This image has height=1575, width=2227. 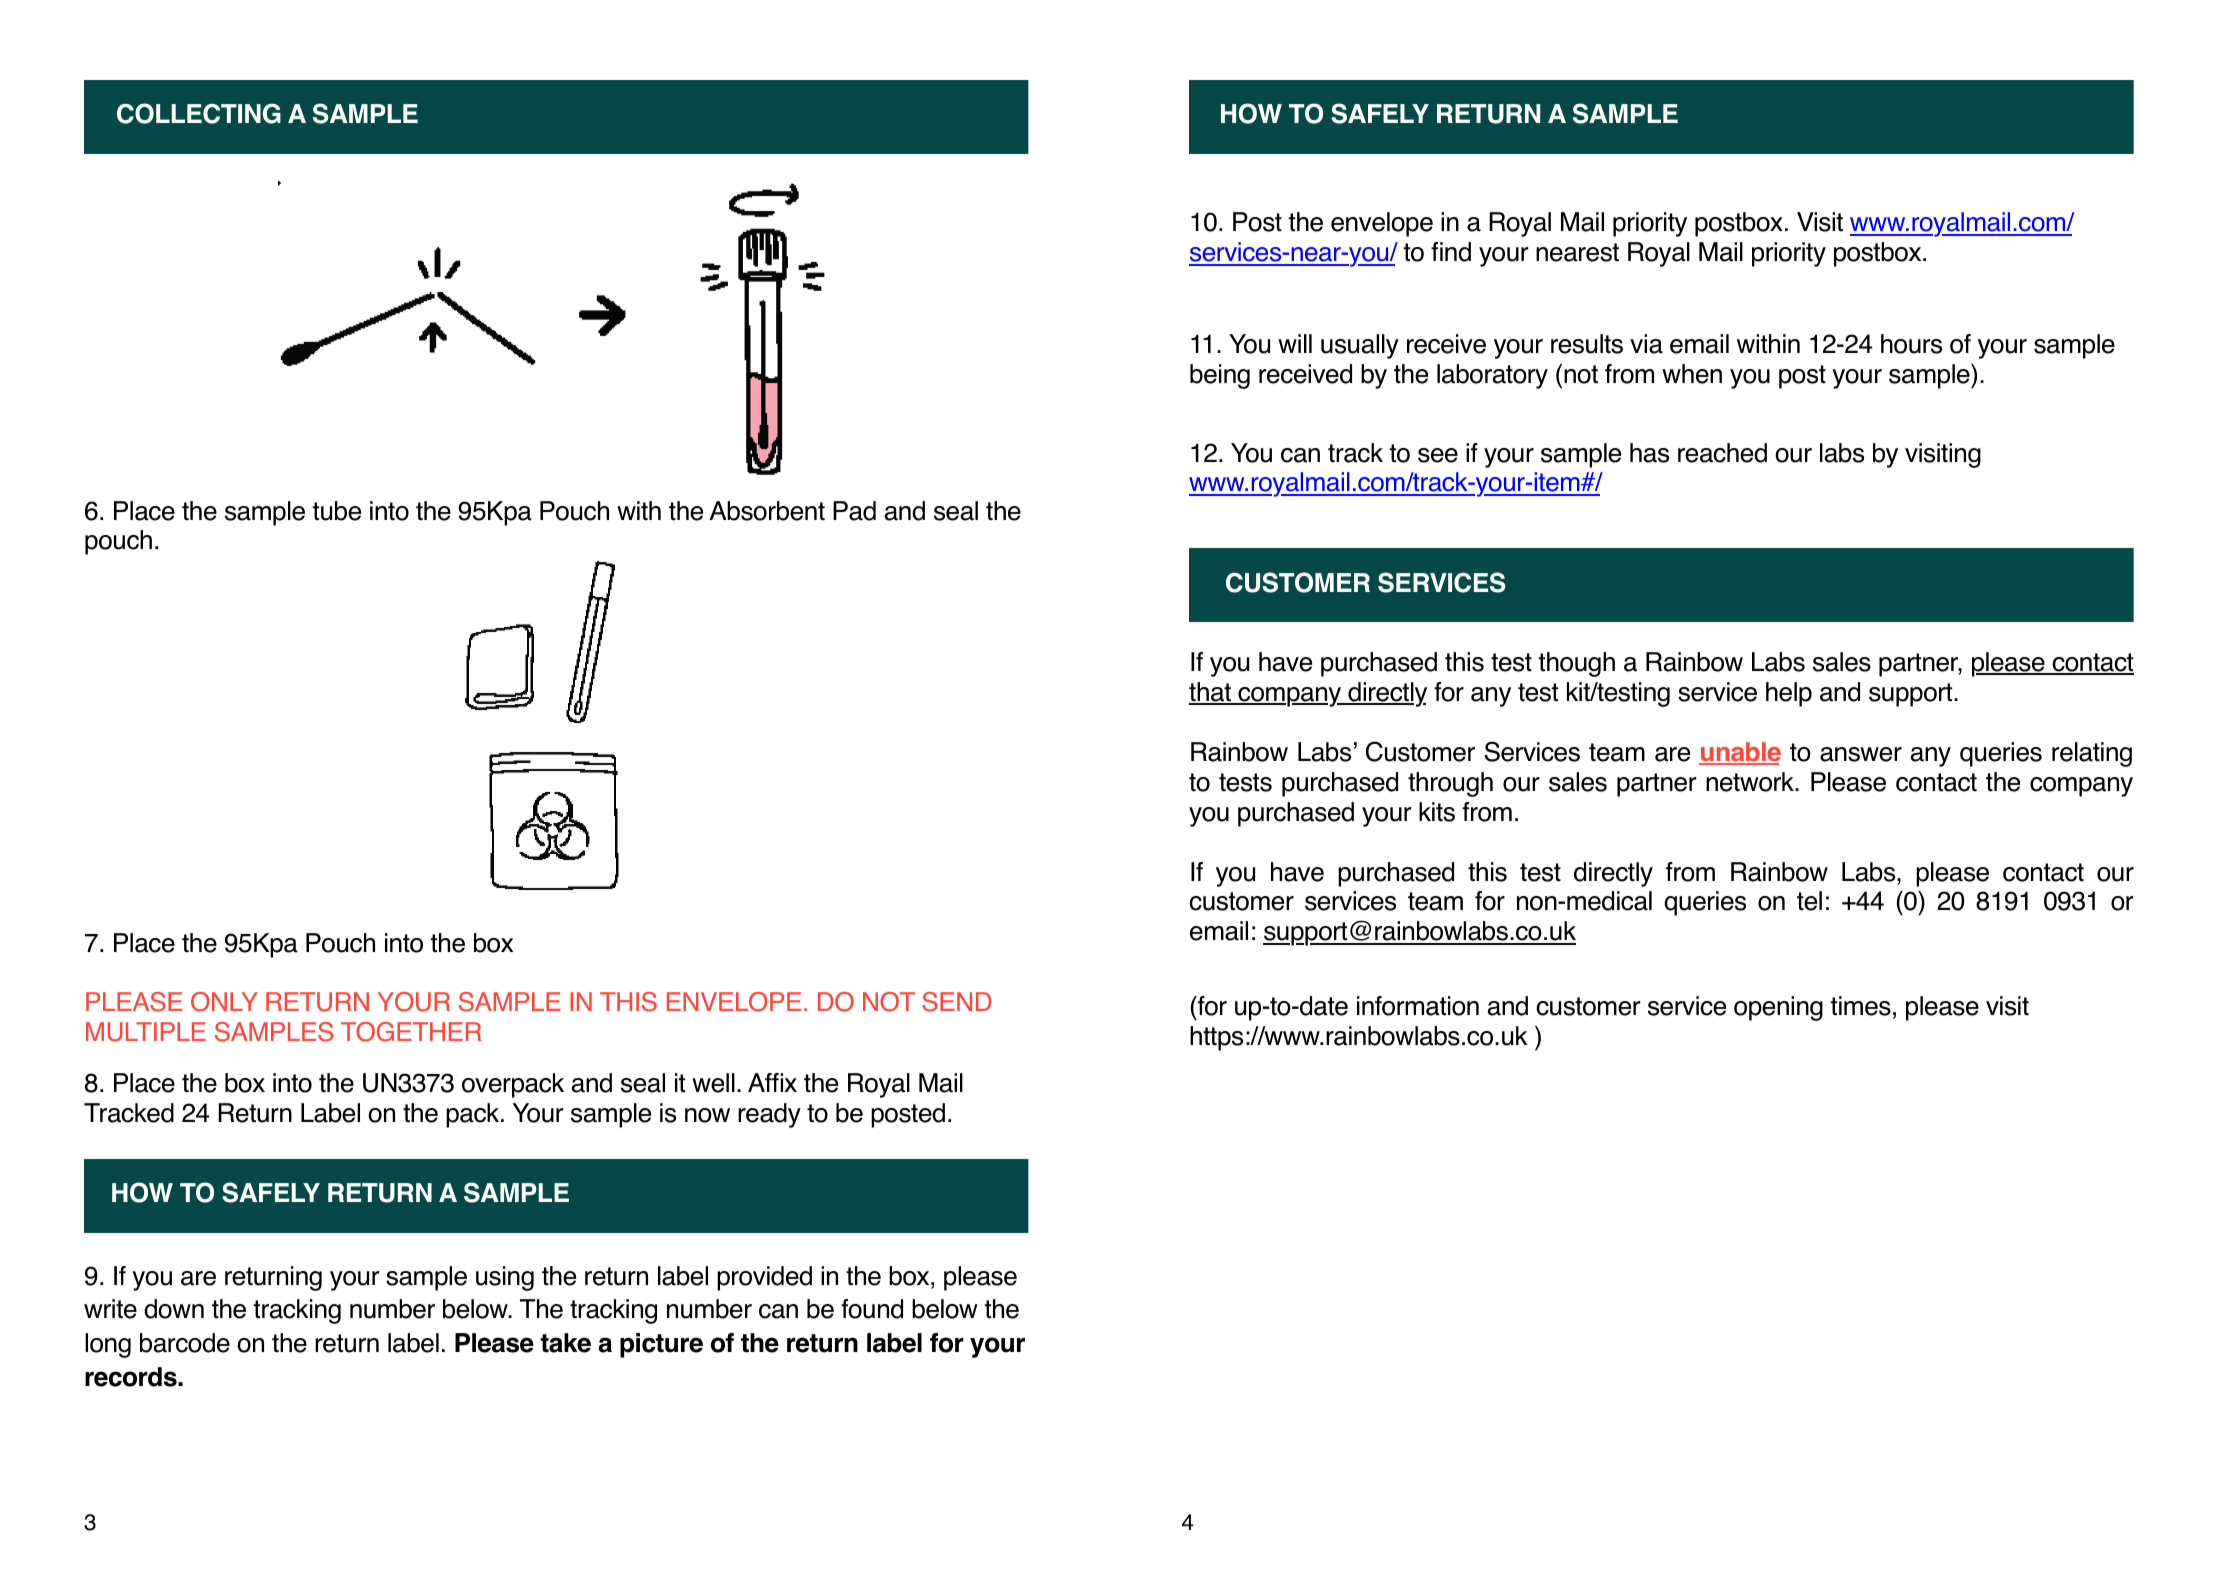 I want to click on down, so click(x=174, y=1309).
